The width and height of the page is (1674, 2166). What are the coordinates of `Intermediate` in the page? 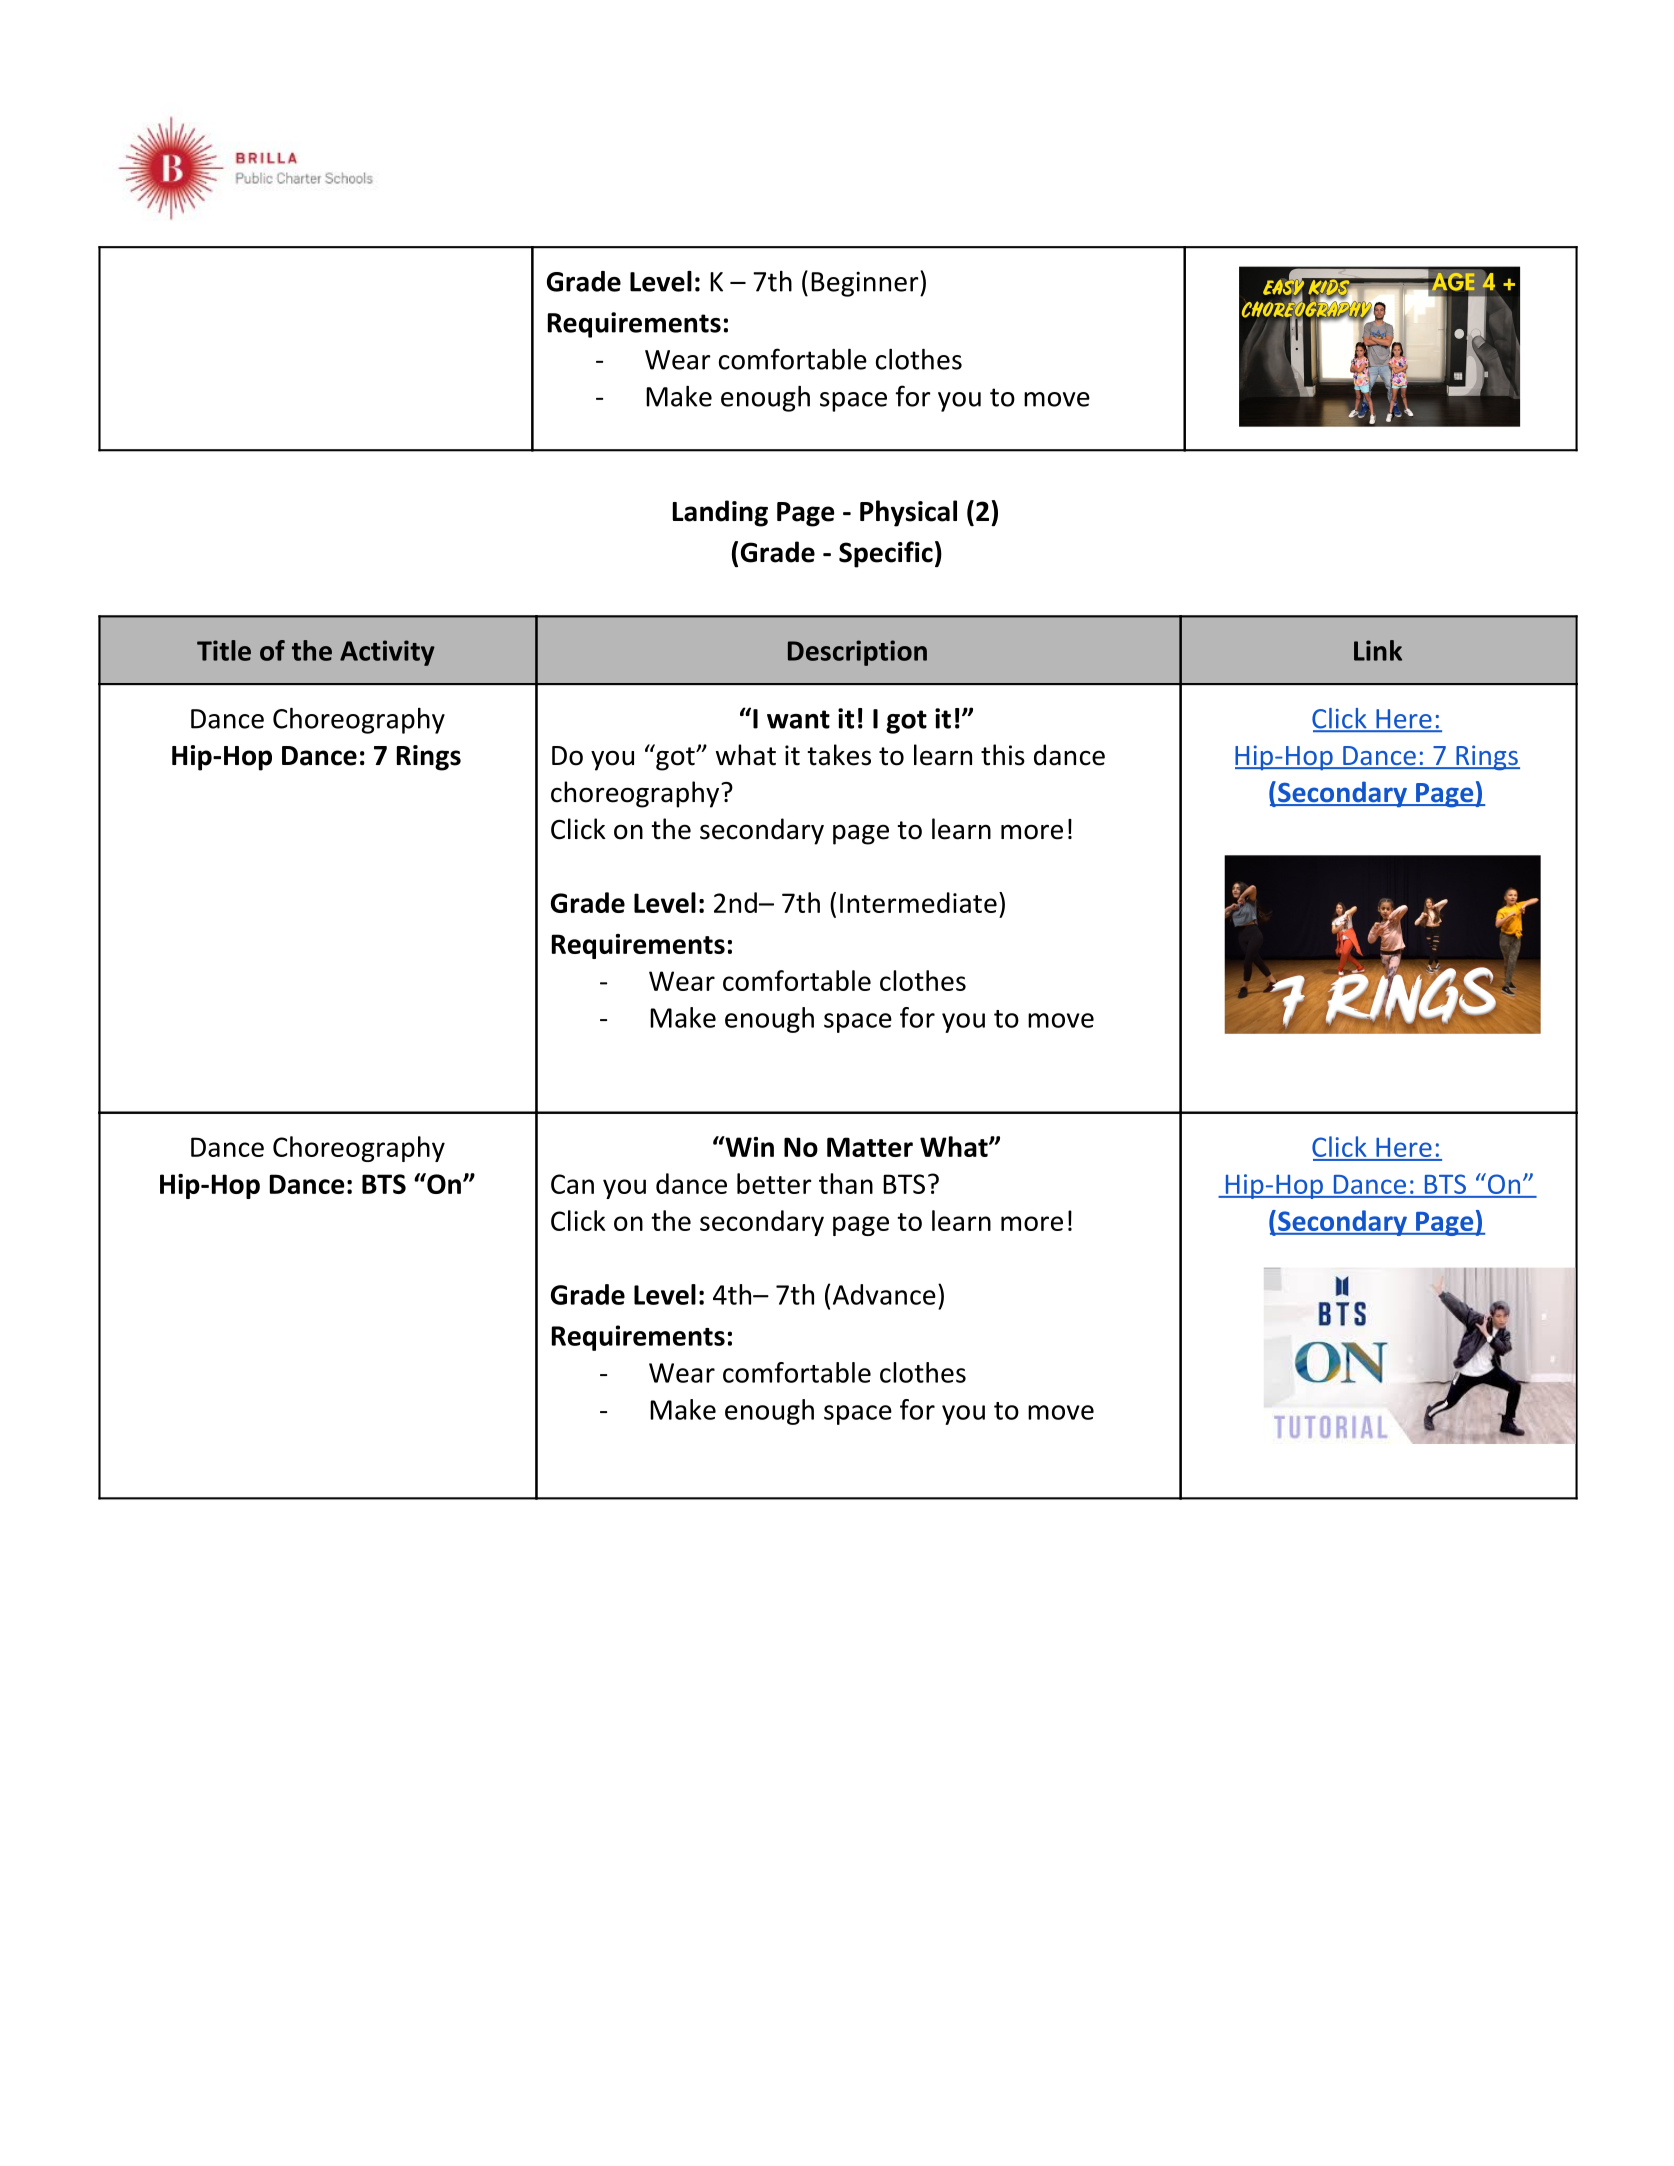 It's located at (918, 902).
